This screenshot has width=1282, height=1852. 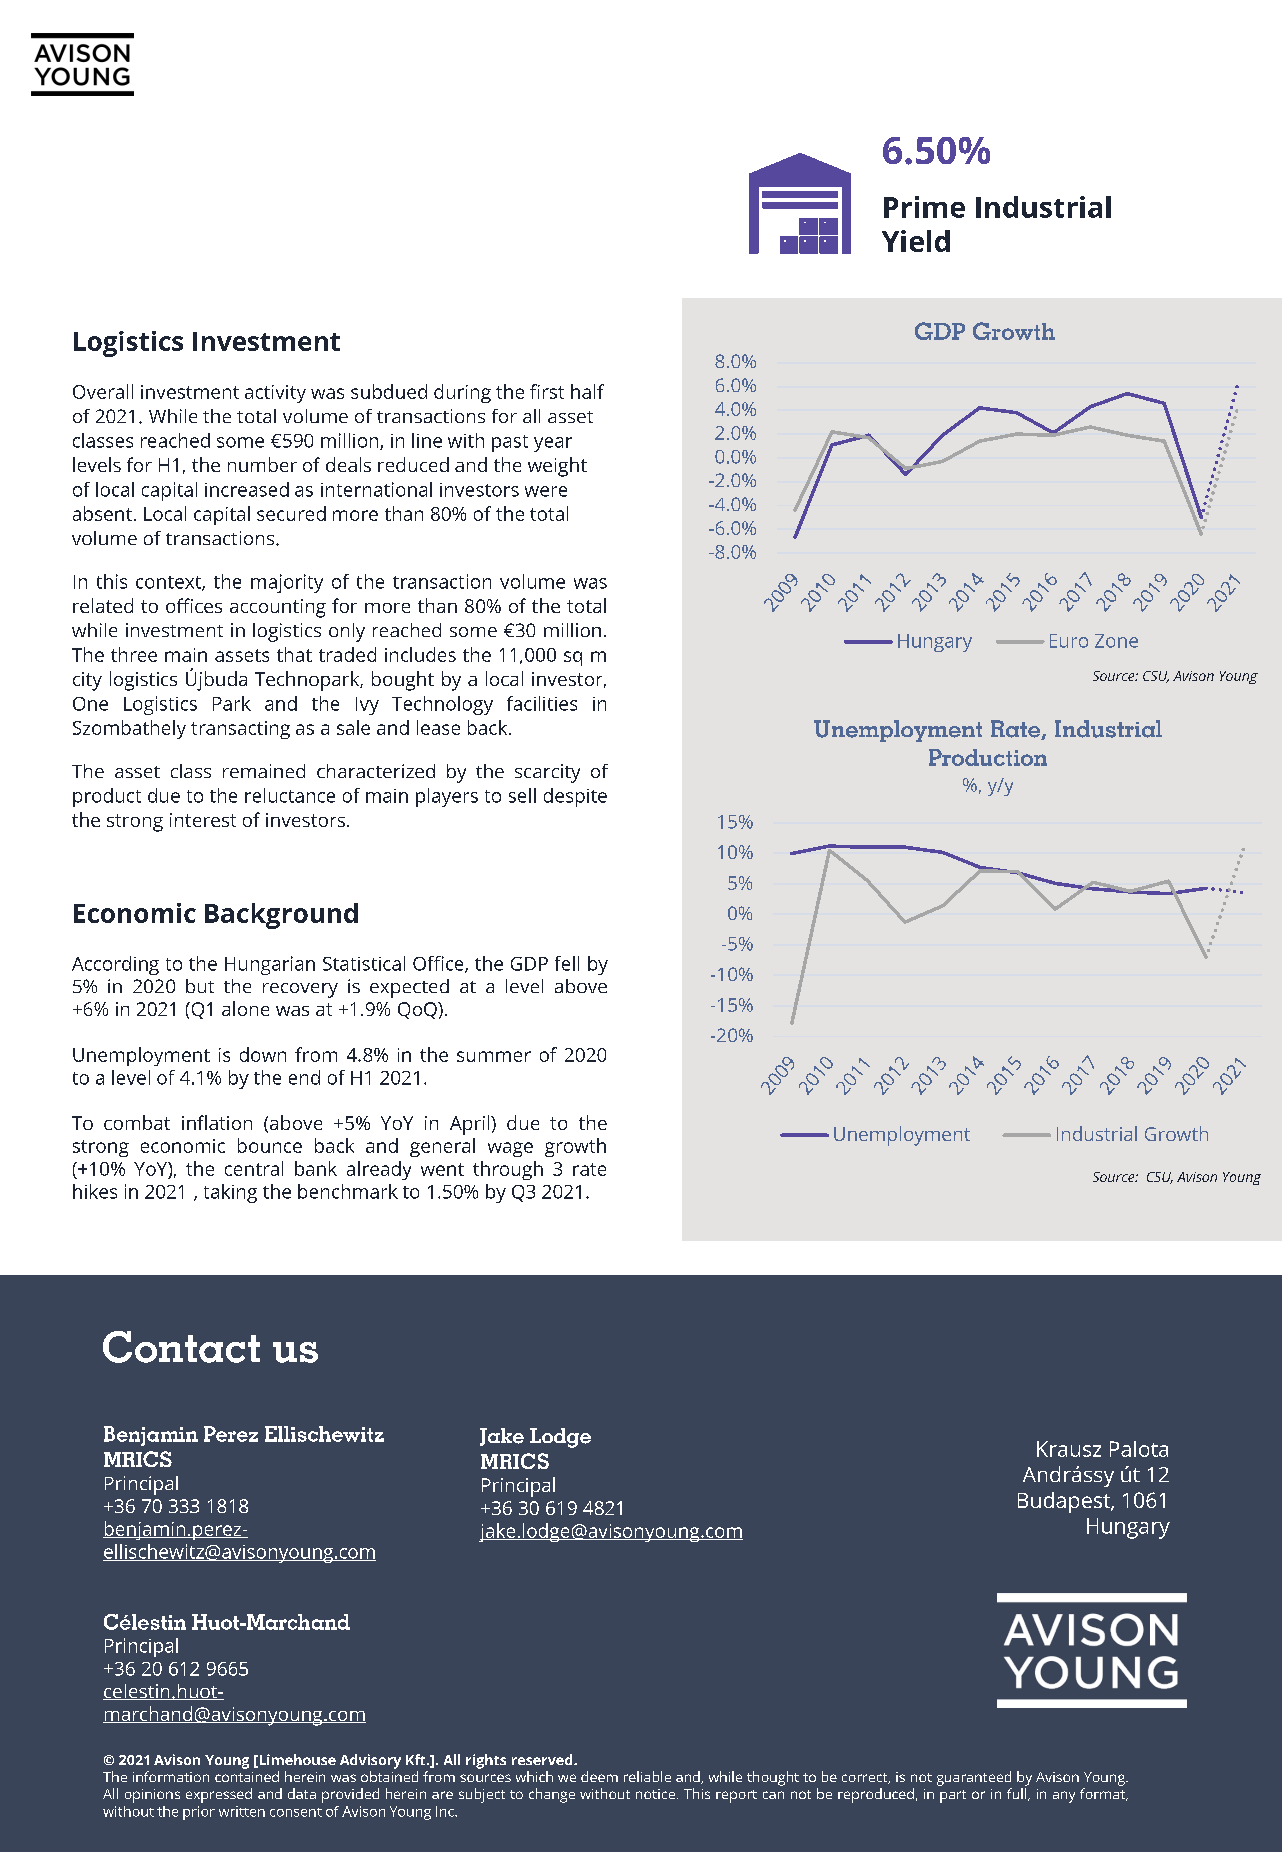 I want to click on deem, so click(x=599, y=1776).
